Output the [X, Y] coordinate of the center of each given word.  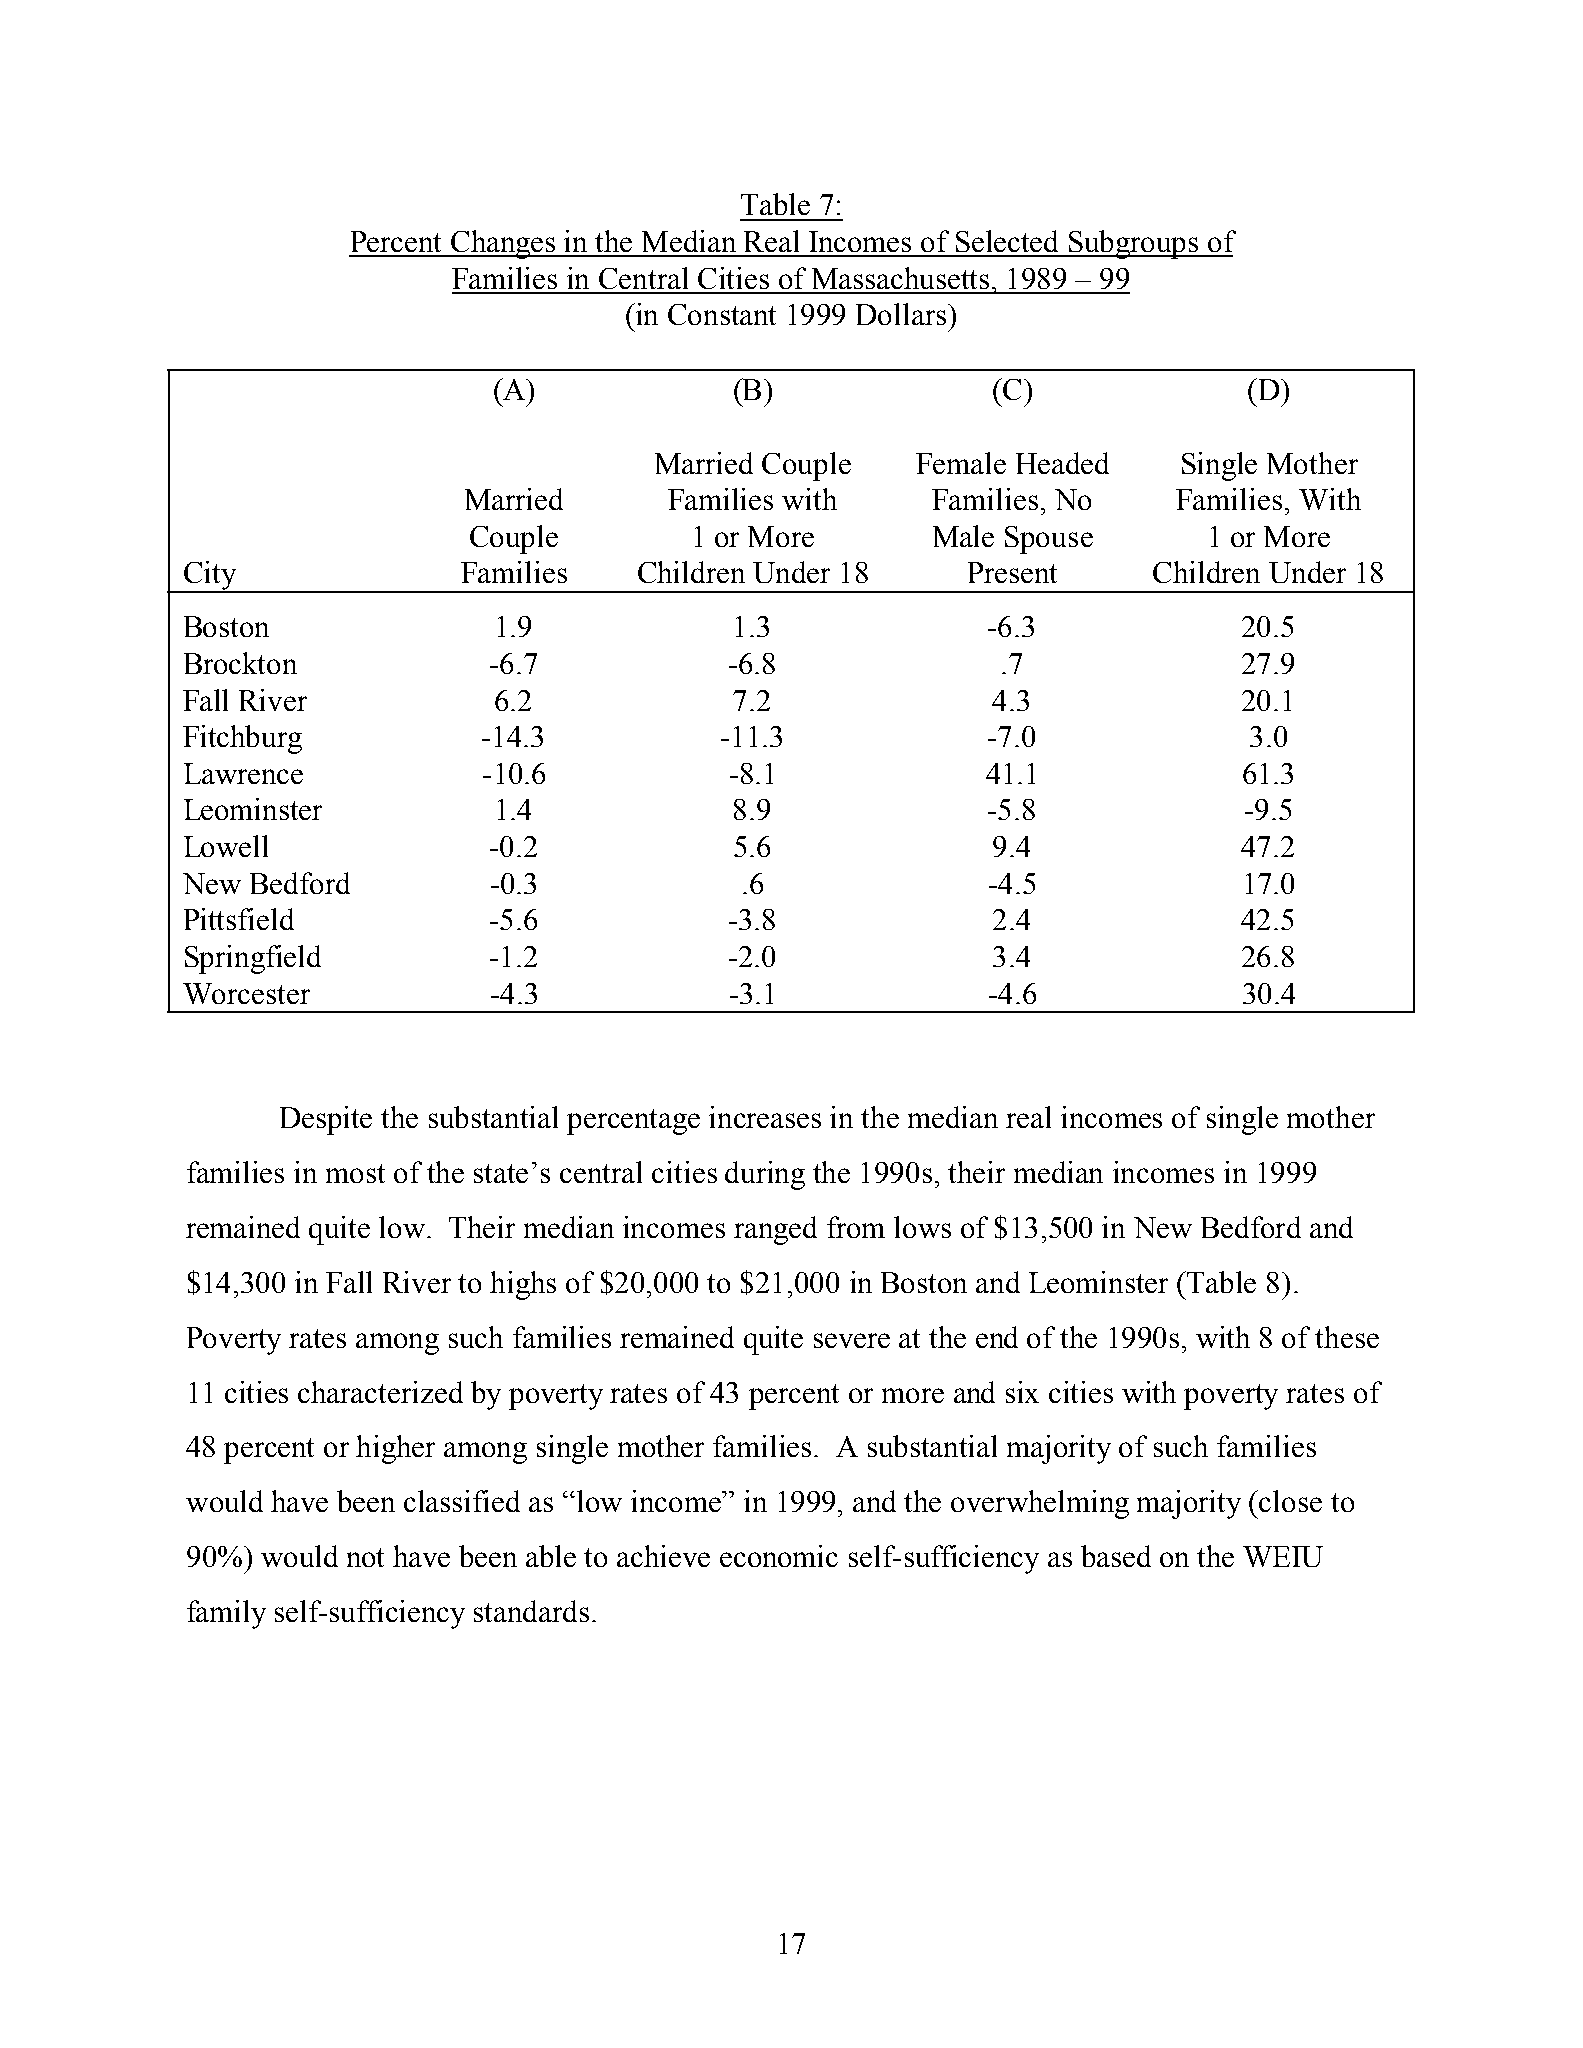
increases [765, 1117]
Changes [503, 244]
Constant [722, 314]
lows [922, 1227]
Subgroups [1134, 244]
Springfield [253, 959]
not [365, 1557]
